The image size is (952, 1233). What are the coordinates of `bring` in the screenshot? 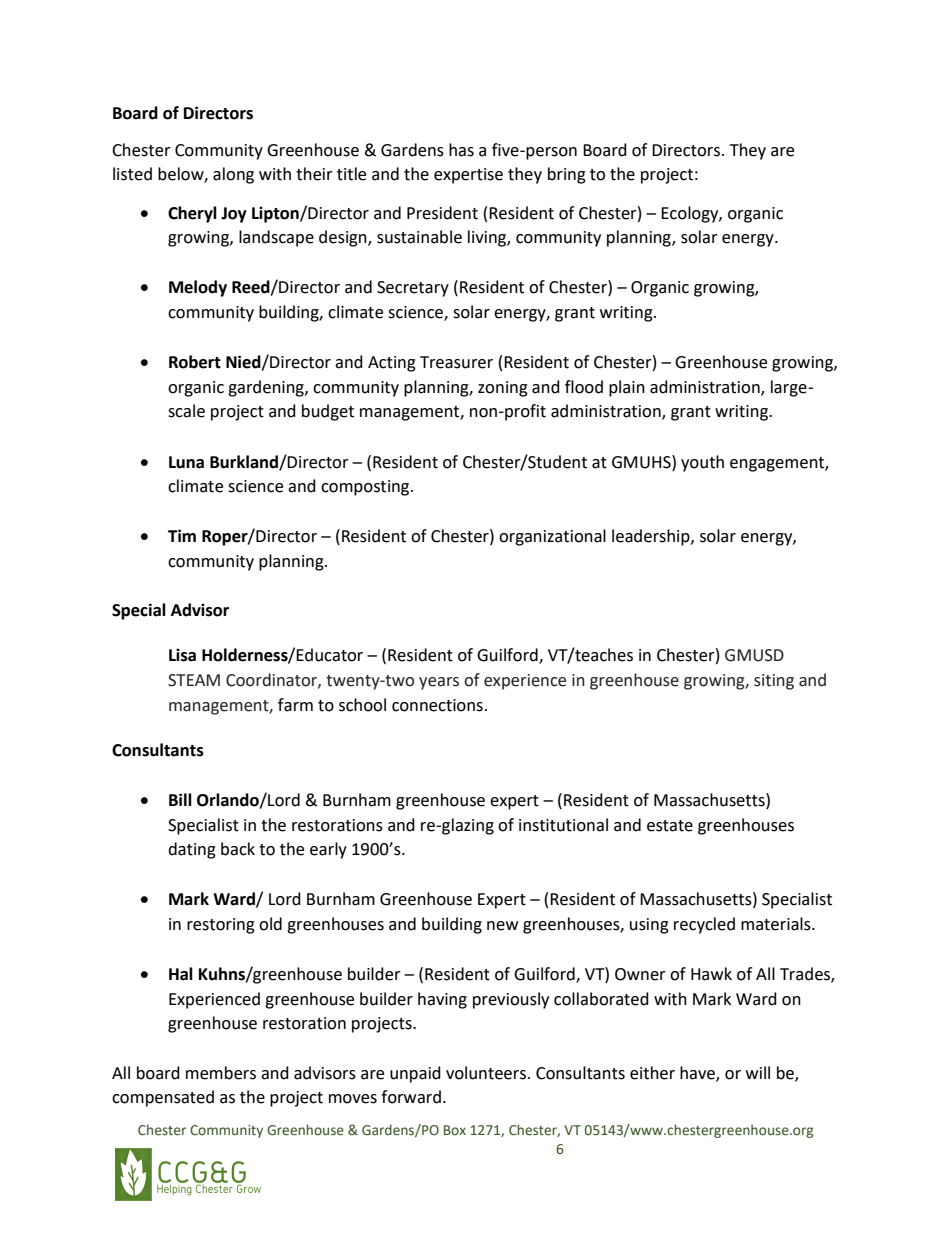 It's located at (567, 175).
